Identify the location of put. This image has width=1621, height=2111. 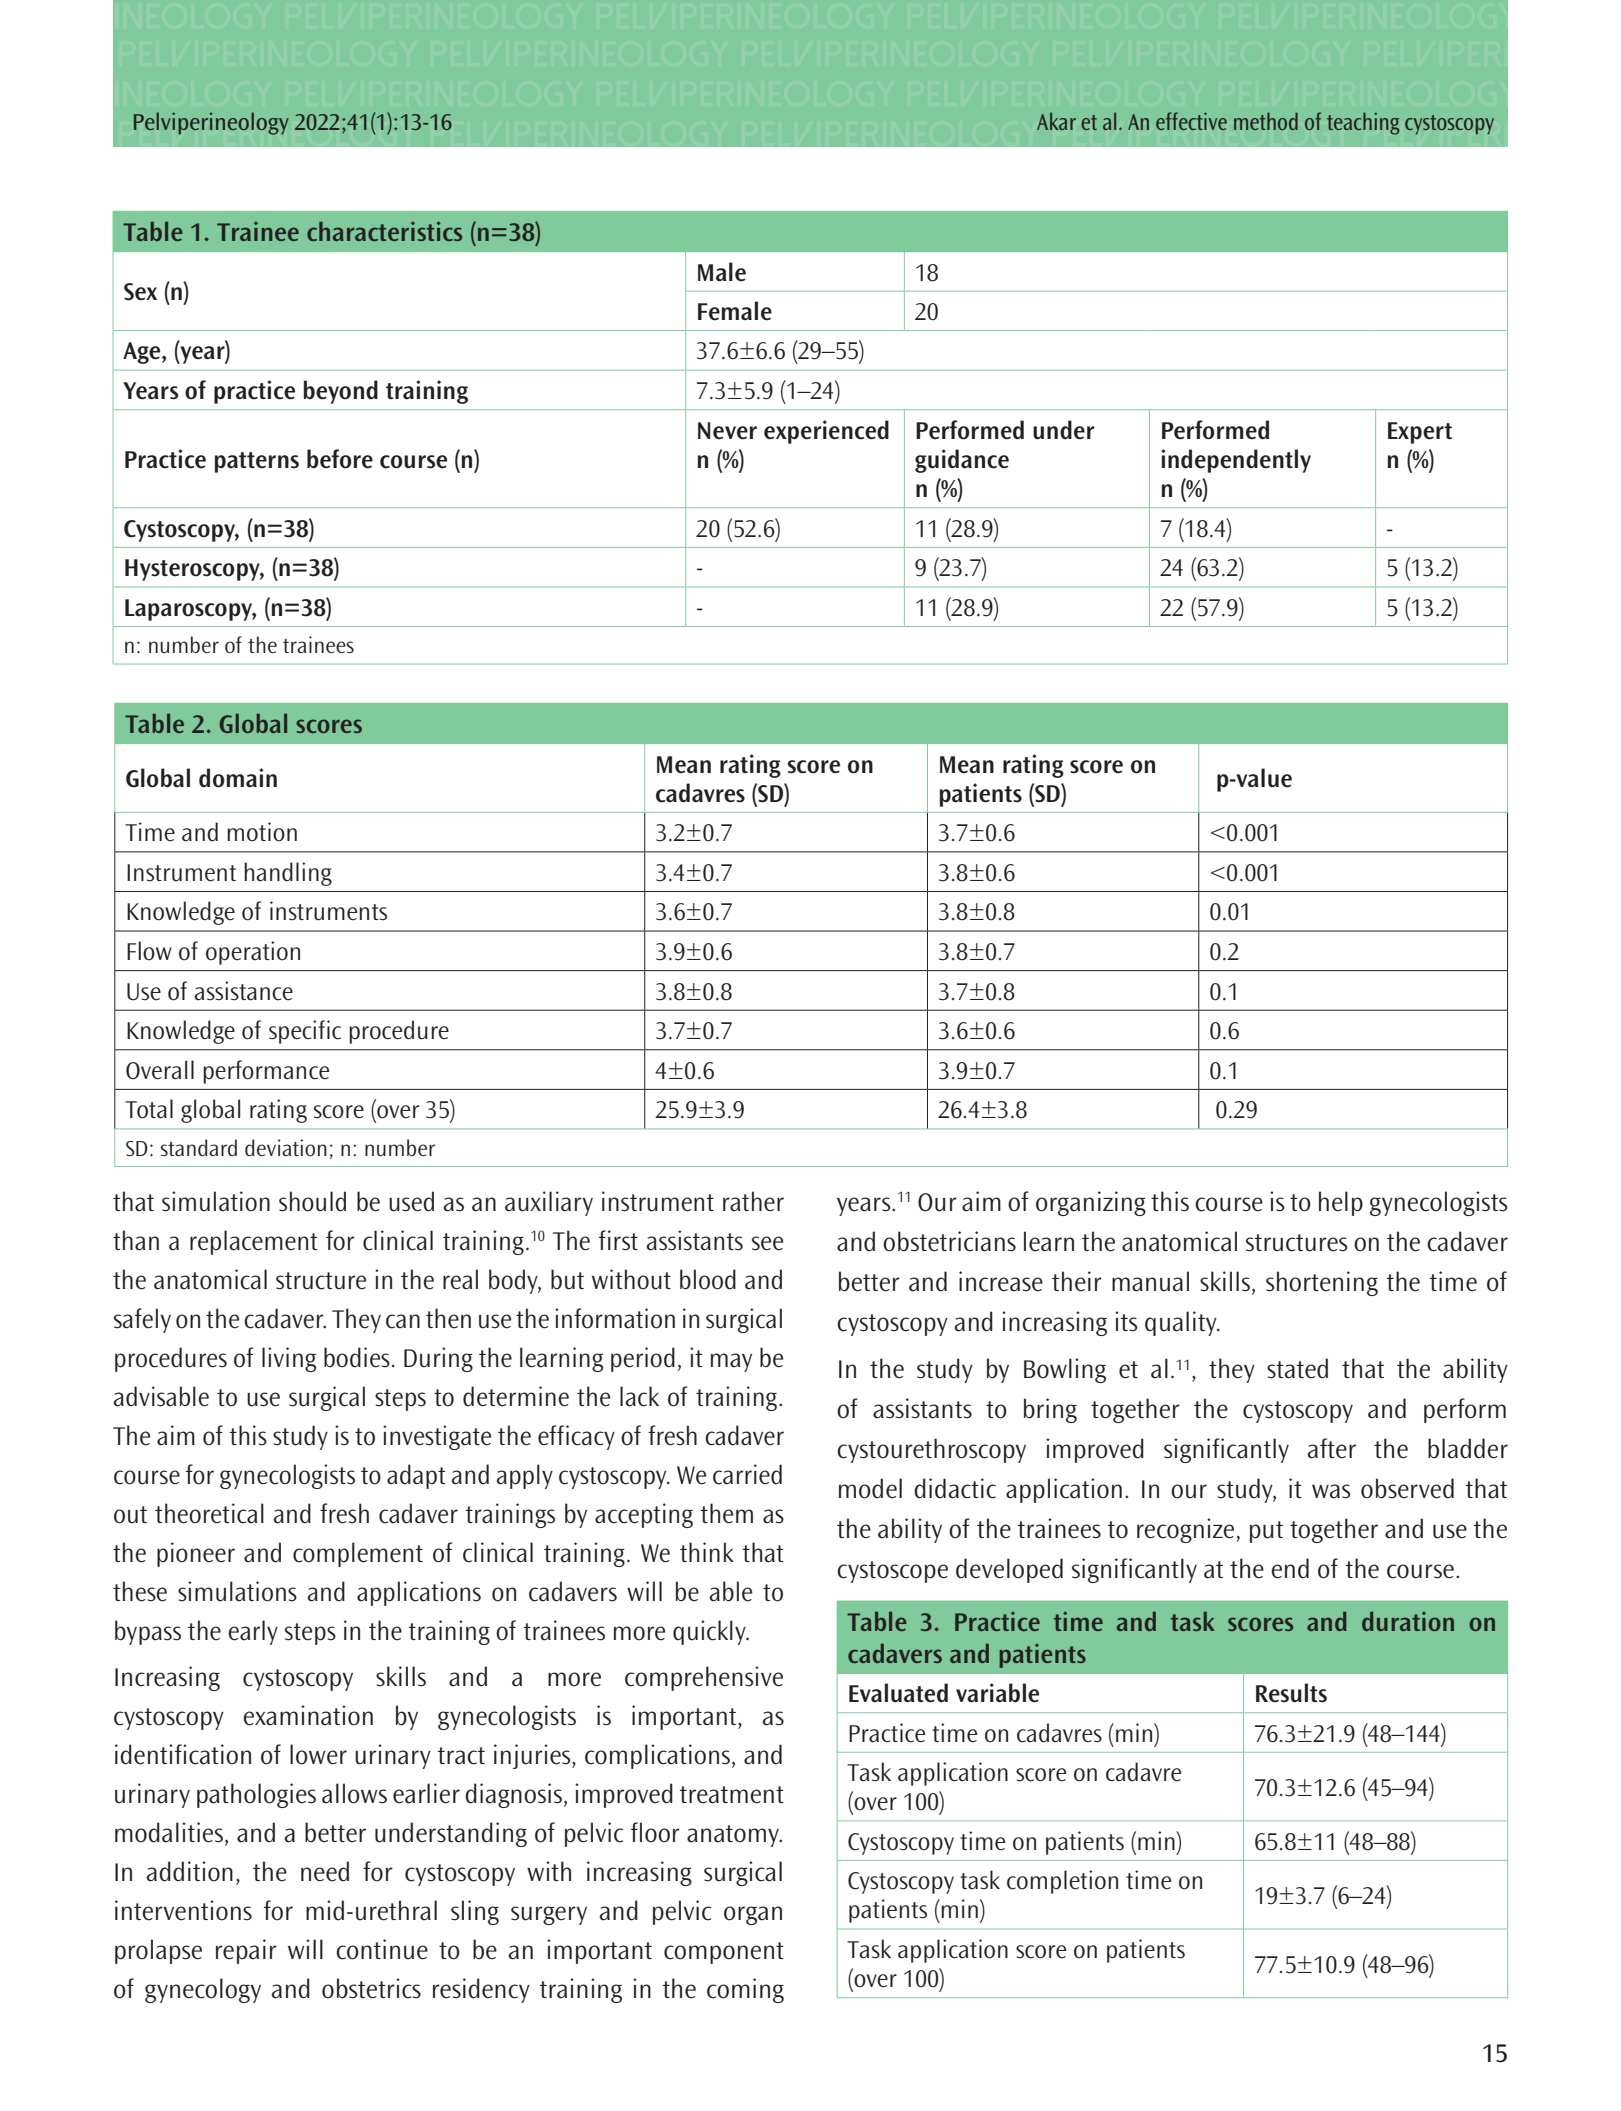
(1266, 1532).
